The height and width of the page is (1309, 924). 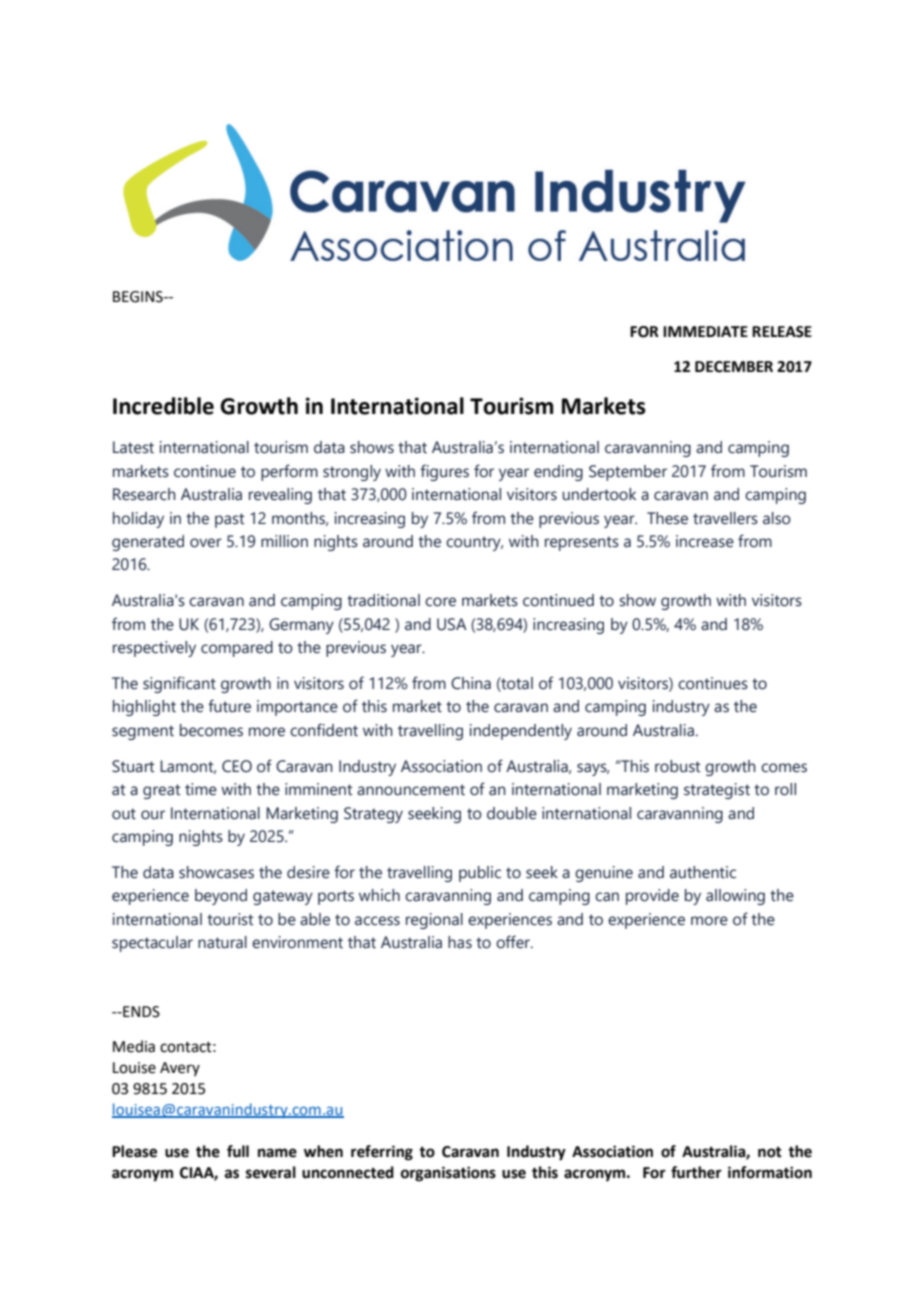 I want to click on Incredible, so click(x=163, y=406).
